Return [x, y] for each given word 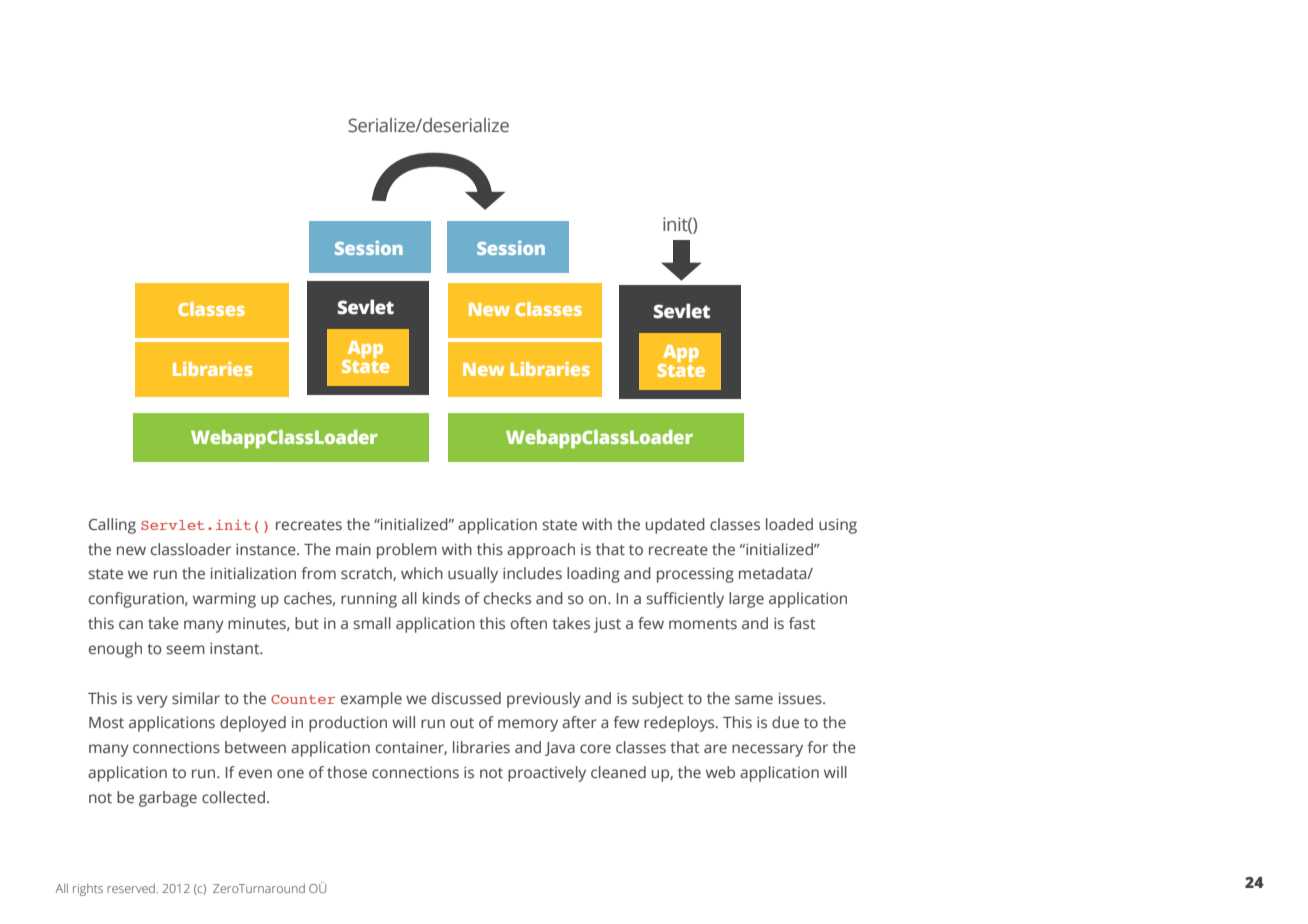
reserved [132, 888]
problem [407, 551]
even [255, 774]
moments [703, 624]
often [529, 623]
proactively [547, 774]
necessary [767, 750]
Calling [112, 526]
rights [88, 890]
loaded [789, 524]
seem [185, 650]
